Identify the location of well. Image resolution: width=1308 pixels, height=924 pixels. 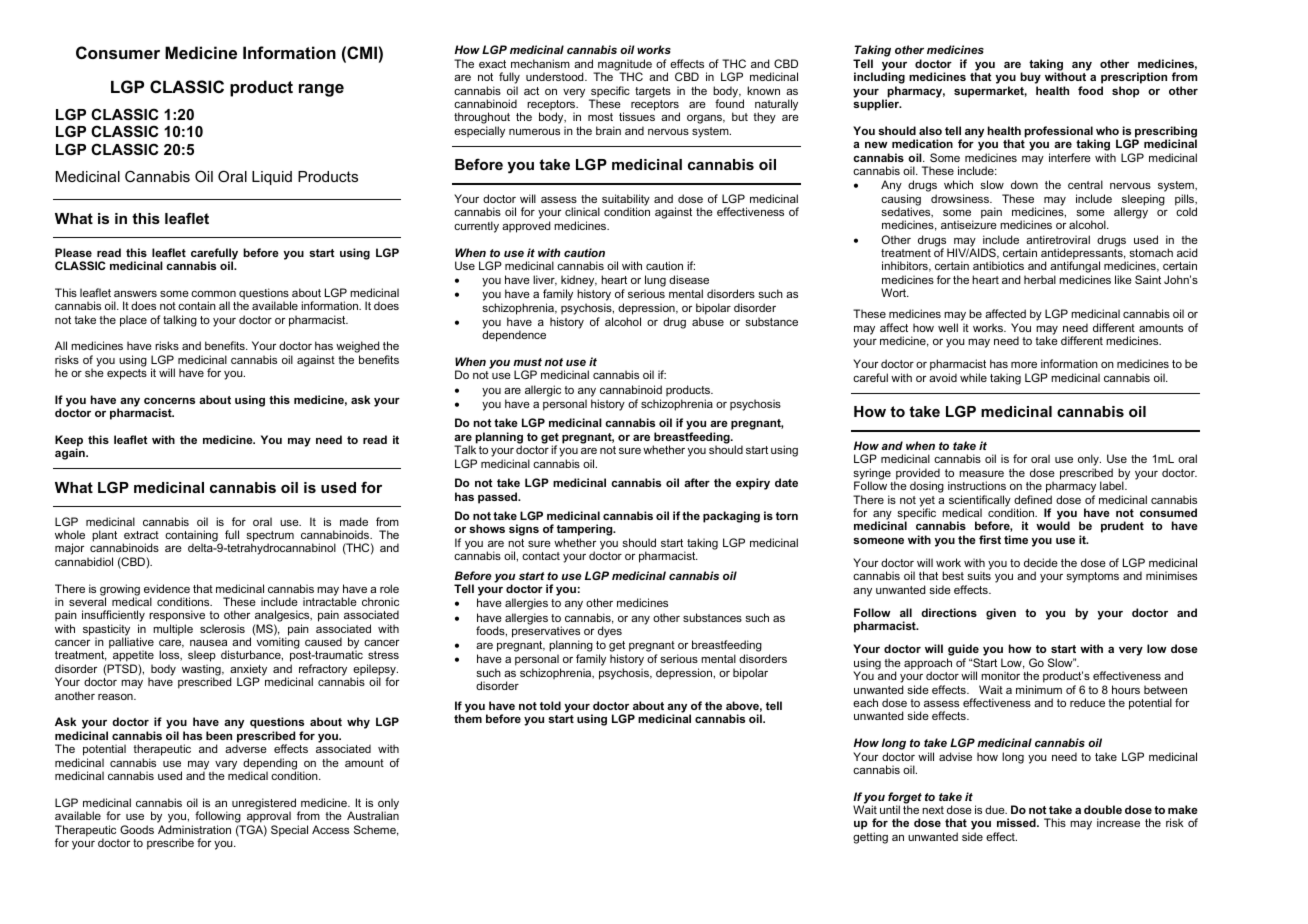
(948, 327).
